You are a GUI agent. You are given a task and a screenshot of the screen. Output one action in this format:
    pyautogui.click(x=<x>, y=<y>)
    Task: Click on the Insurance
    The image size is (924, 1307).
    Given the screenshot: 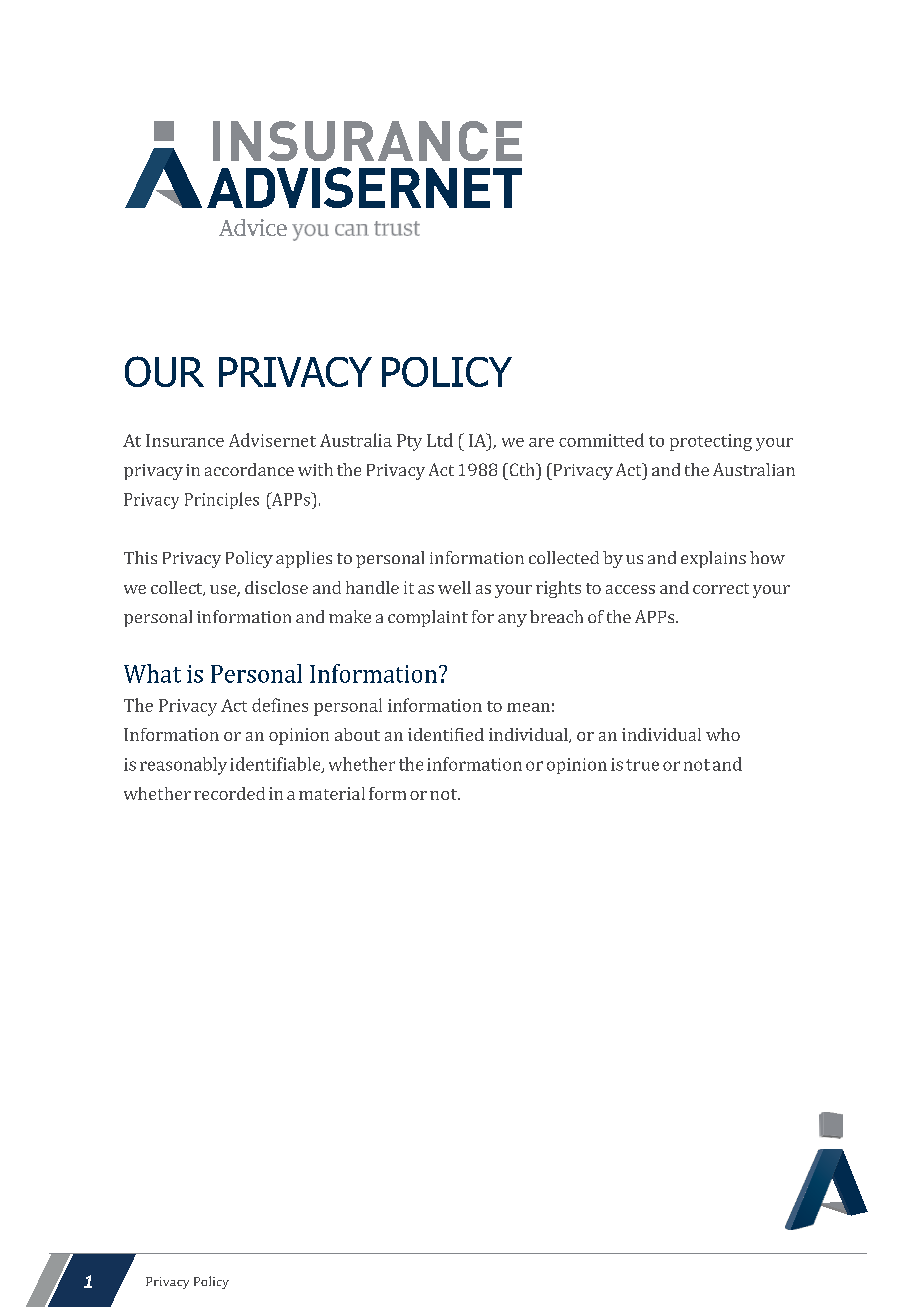 What is the action you would take?
    pyautogui.click(x=185, y=440)
